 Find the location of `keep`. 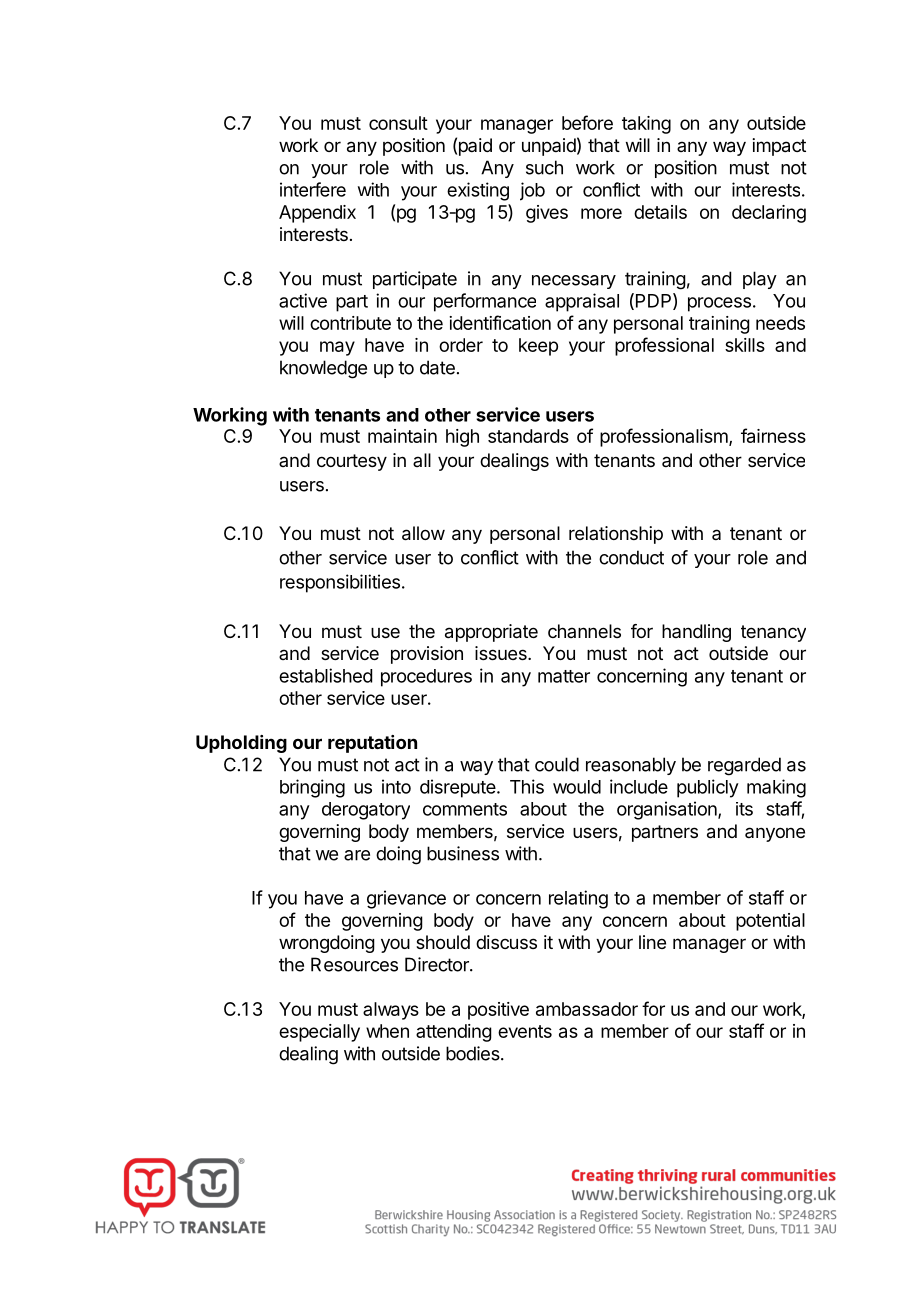

keep is located at coordinates (538, 347).
